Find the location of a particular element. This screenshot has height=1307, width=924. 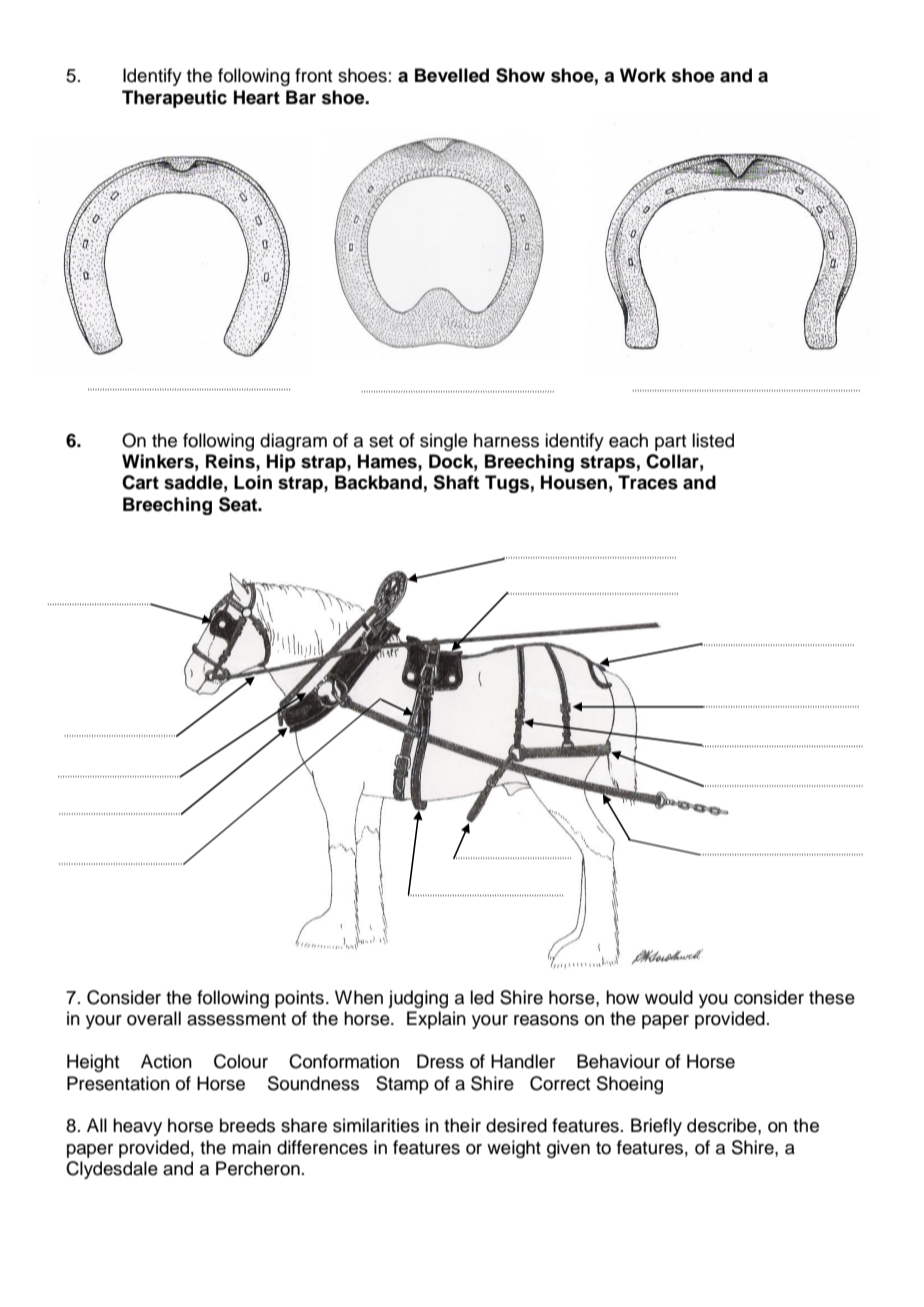

single is located at coordinates (444, 442).
